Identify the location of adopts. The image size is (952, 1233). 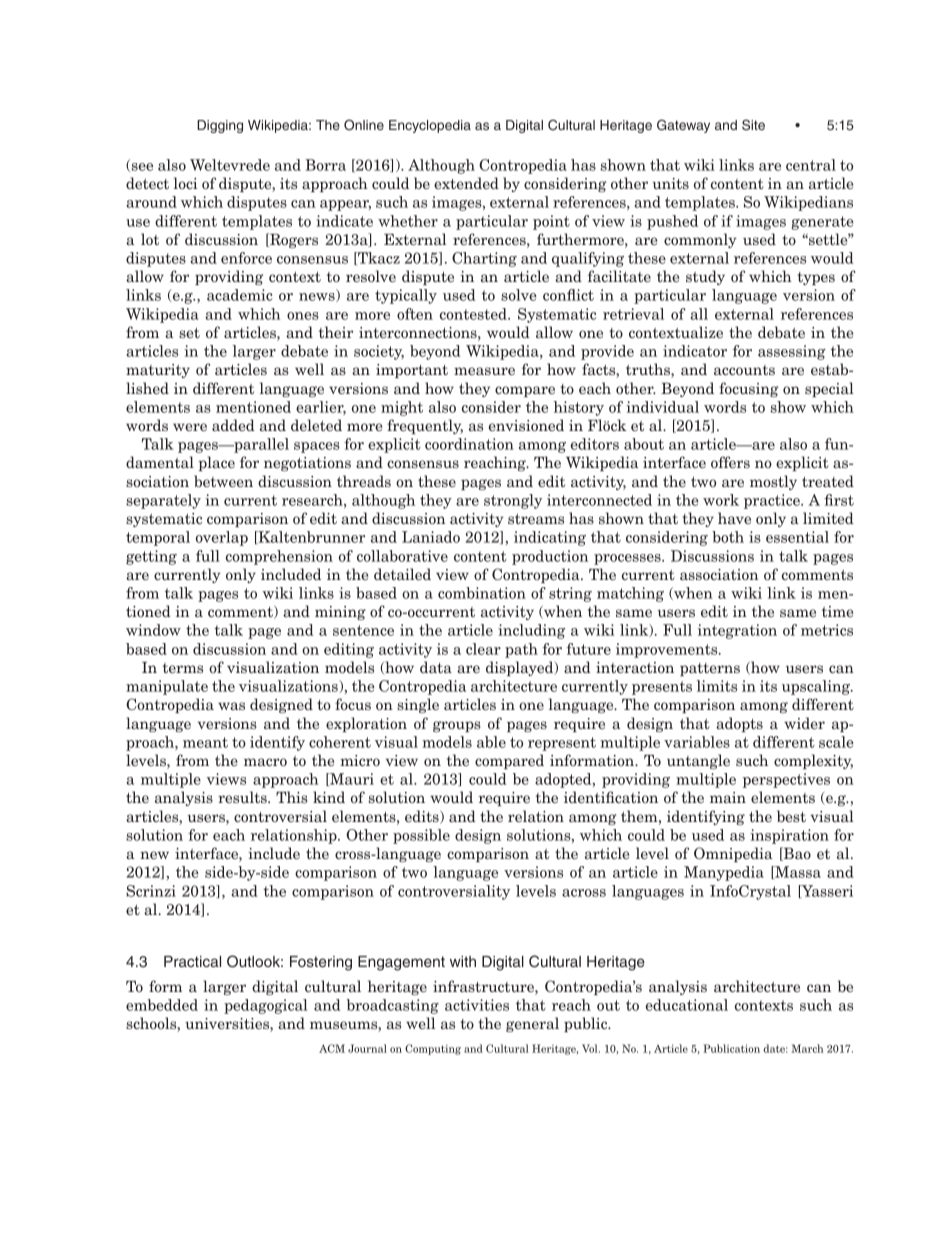
(739, 724).
